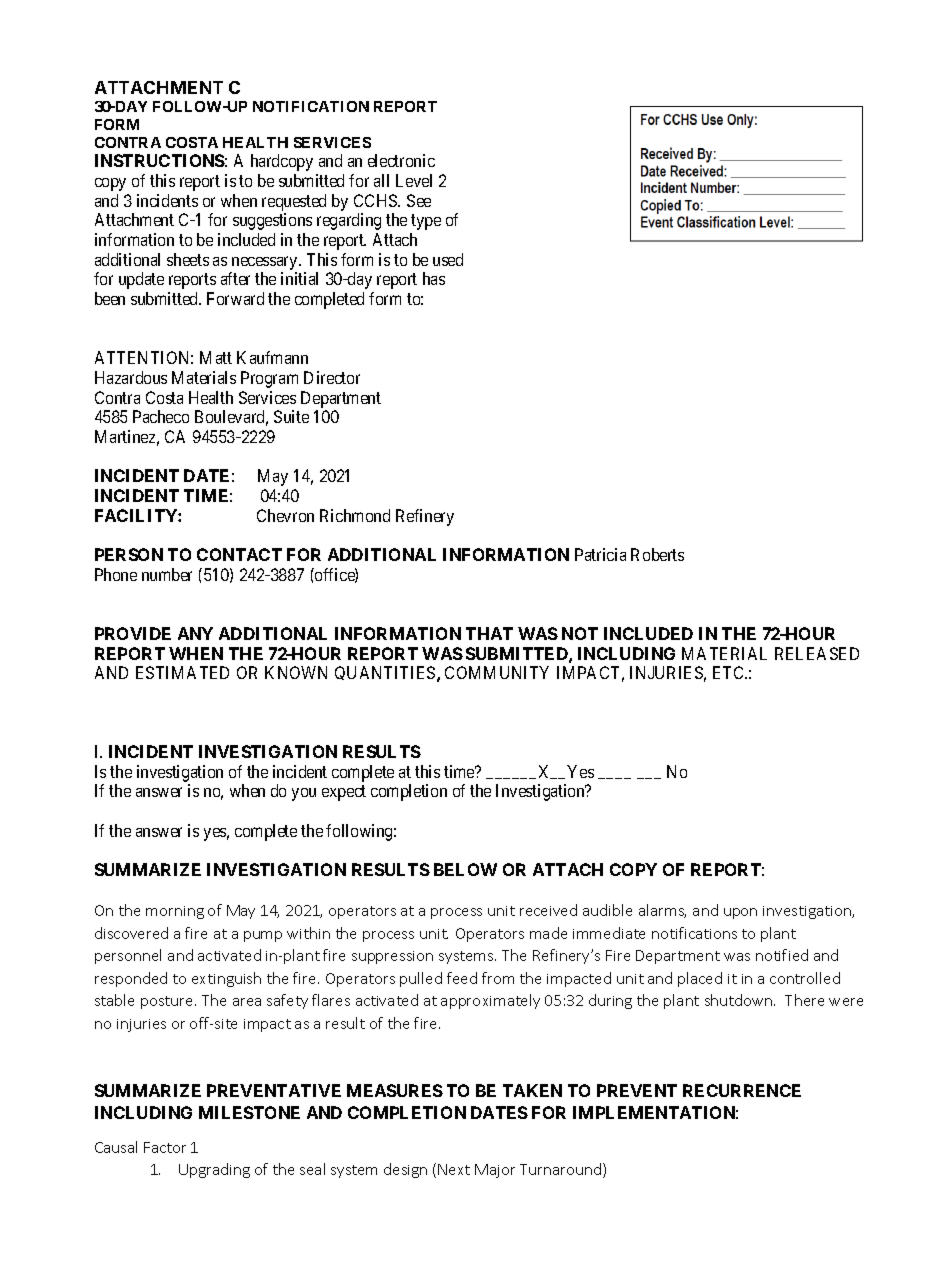 Image resolution: width=952 pixels, height=1272 pixels. Describe the element at coordinates (740, 913) in the screenshot. I see `upon` at that location.
